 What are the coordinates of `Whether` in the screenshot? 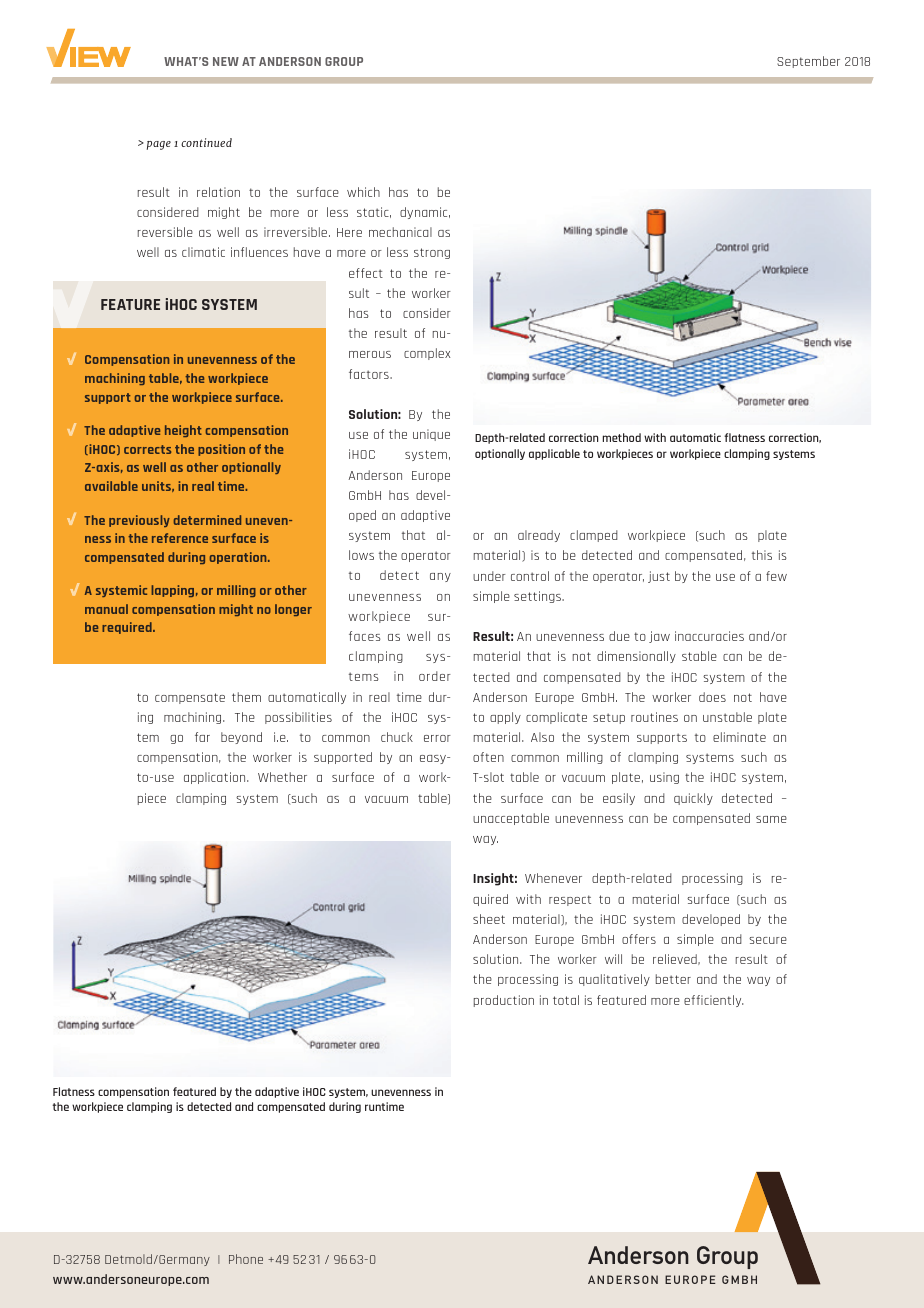 It's located at (282, 777).
